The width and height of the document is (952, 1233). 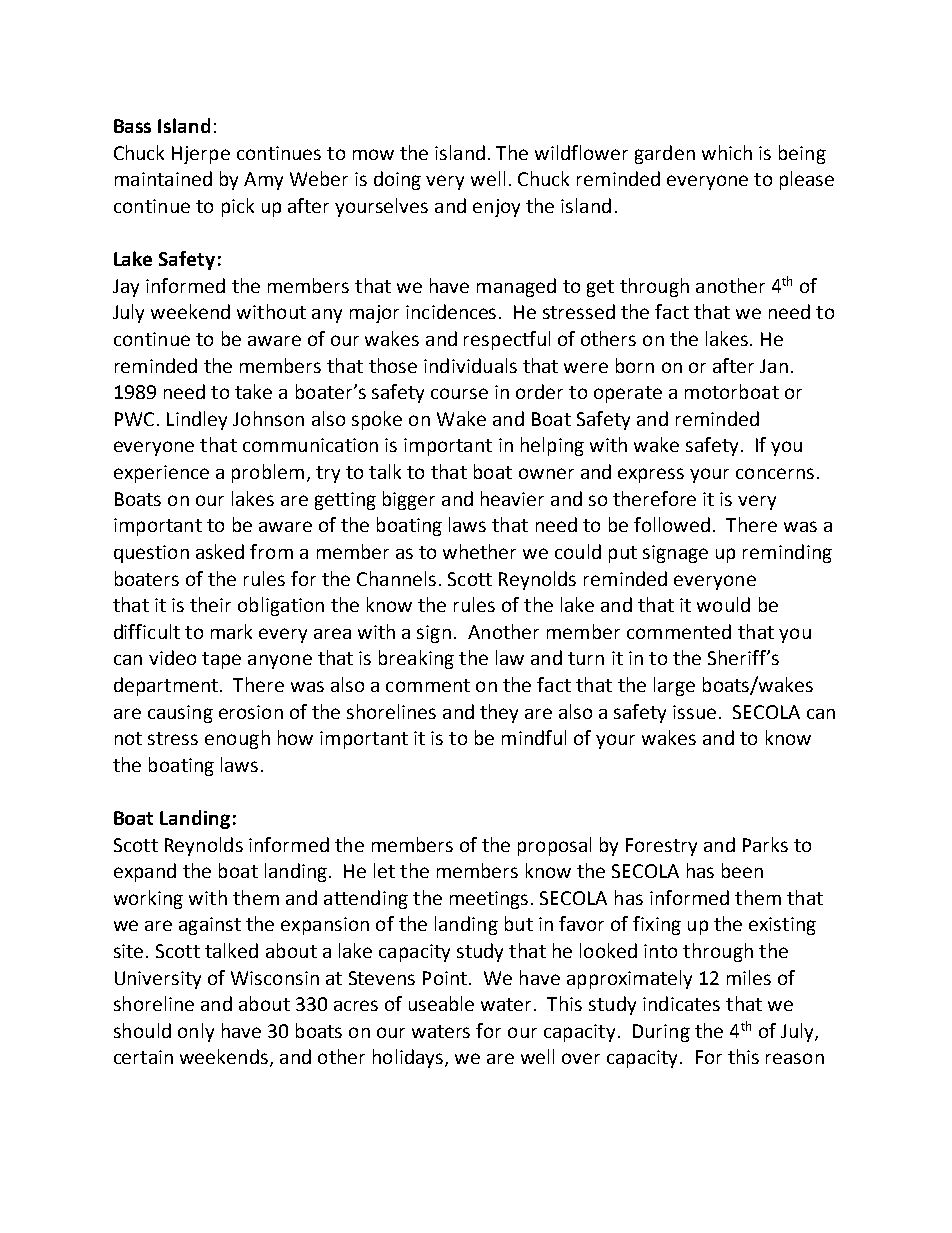 I want to click on expand, so click(x=145, y=872).
